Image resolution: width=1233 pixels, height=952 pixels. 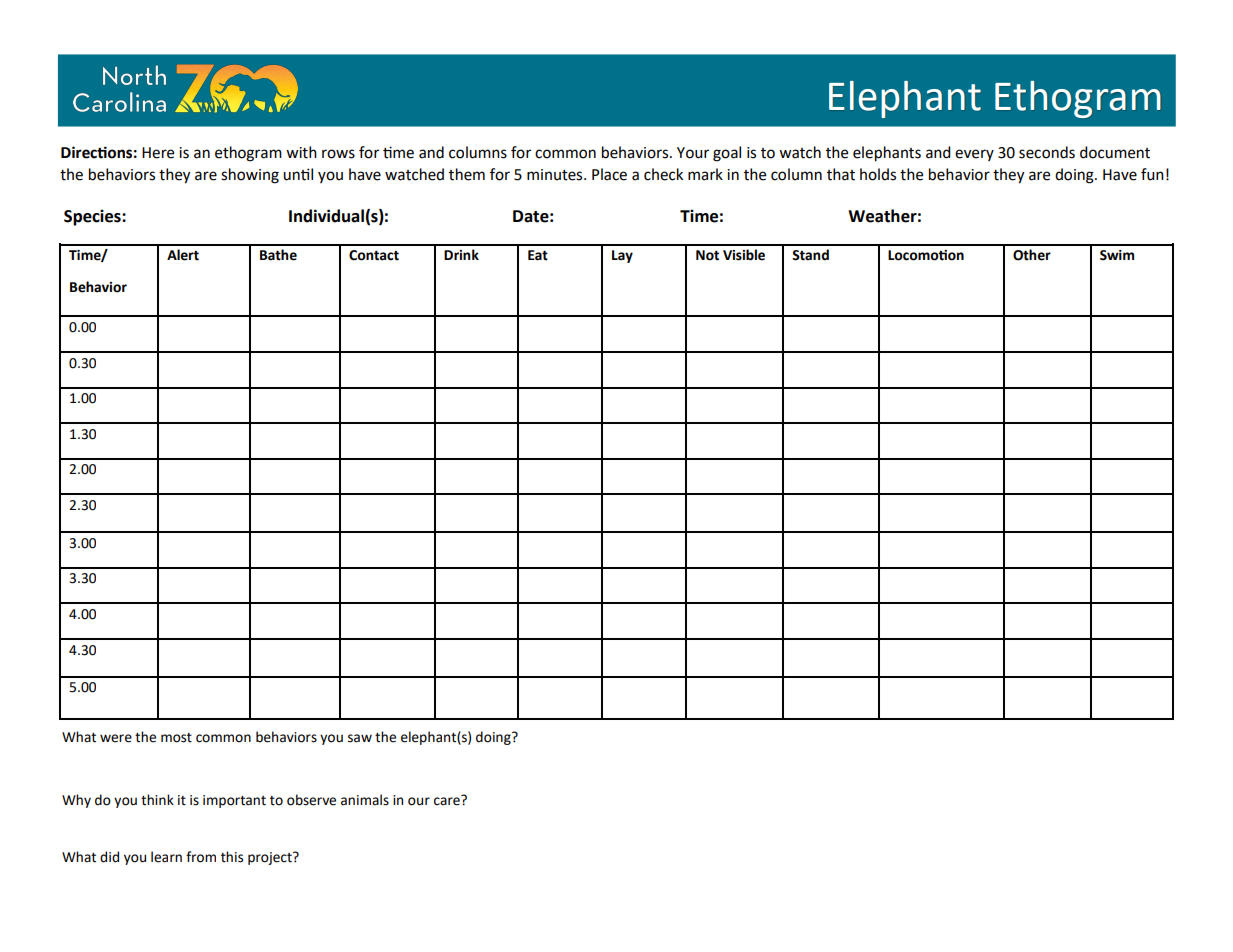 What do you see at coordinates (1047, 152) in the screenshot?
I see `seconds` at bounding box center [1047, 152].
